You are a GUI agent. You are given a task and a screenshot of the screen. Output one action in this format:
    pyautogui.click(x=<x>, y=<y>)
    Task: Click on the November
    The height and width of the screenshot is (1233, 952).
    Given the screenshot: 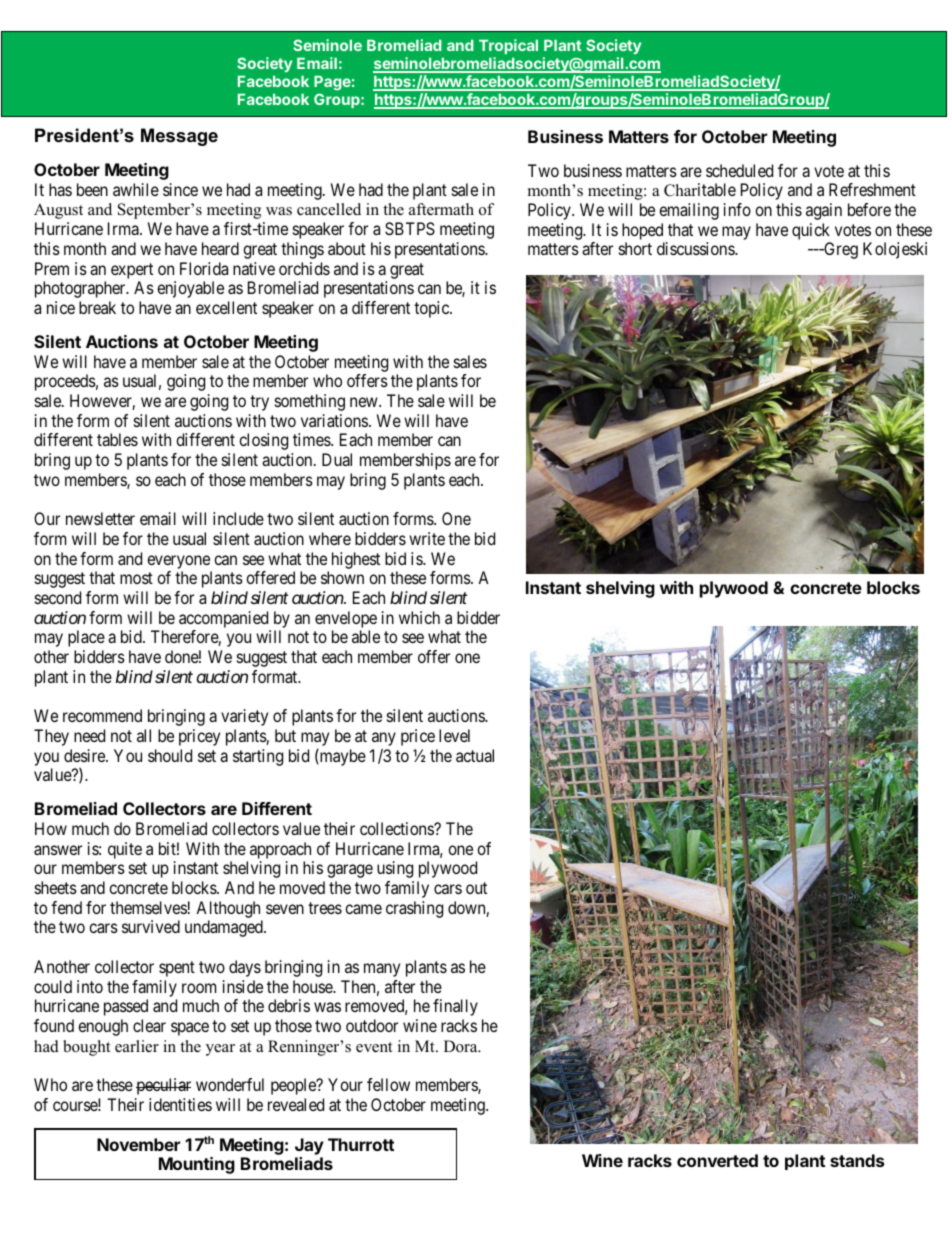 What is the action you would take?
    pyautogui.click(x=138, y=1144)
